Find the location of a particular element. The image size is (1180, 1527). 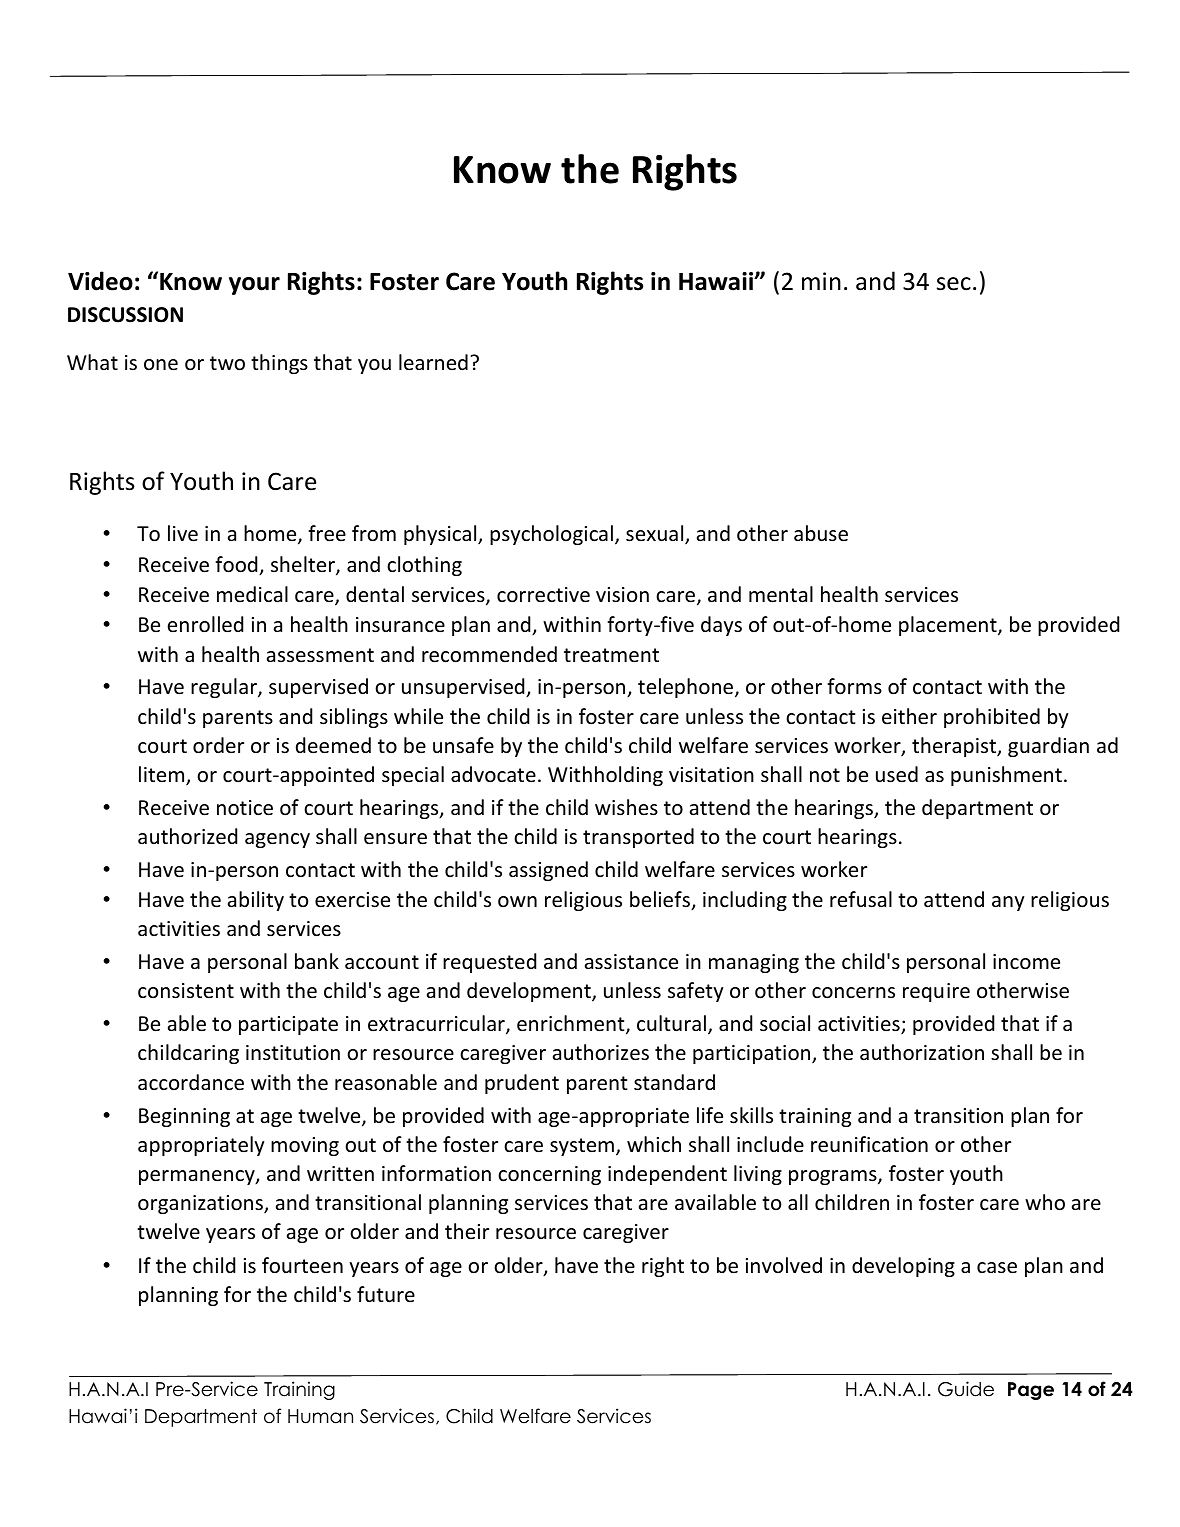

sec is located at coordinates (954, 284).
